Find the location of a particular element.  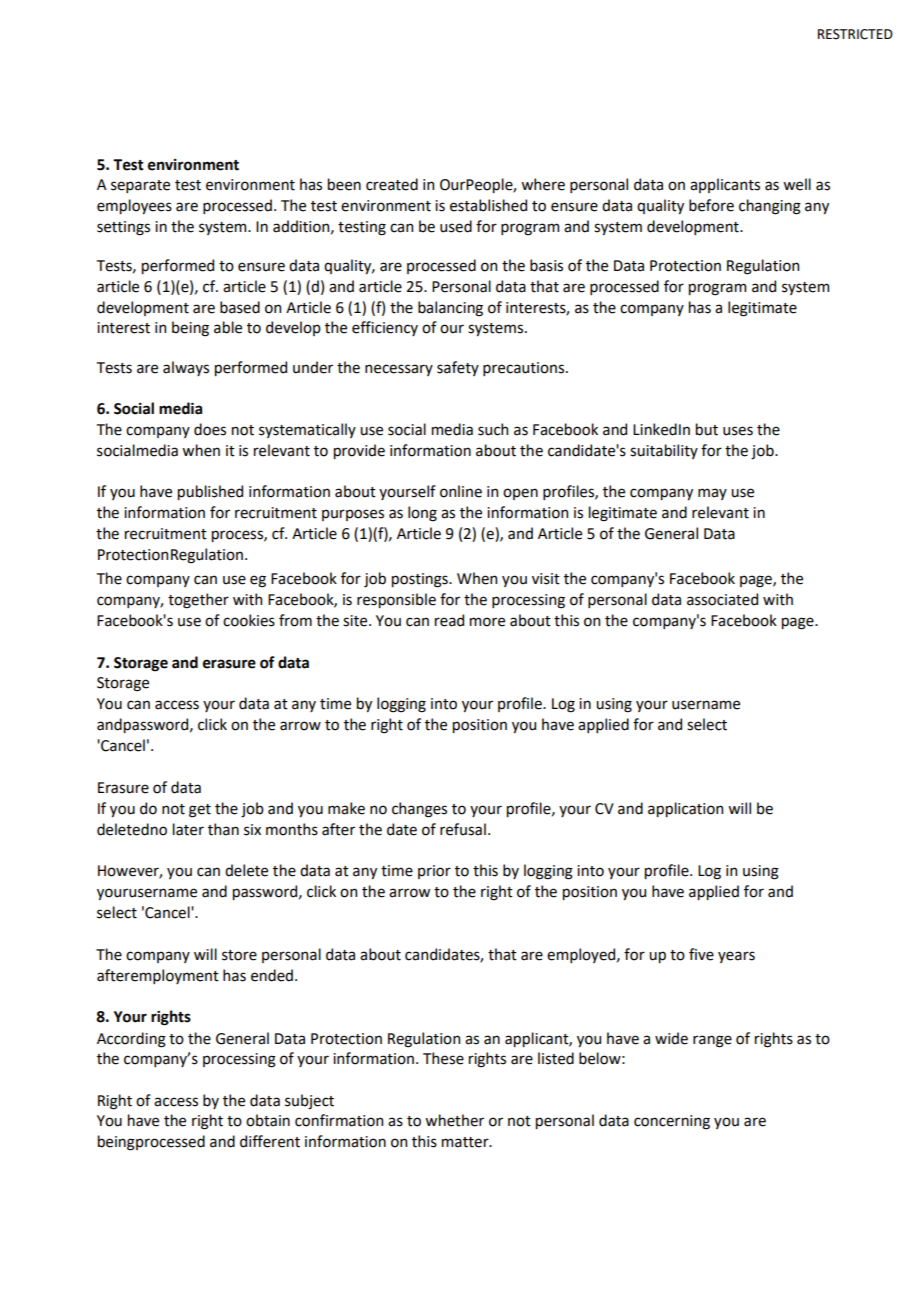

more is located at coordinates (487, 622).
